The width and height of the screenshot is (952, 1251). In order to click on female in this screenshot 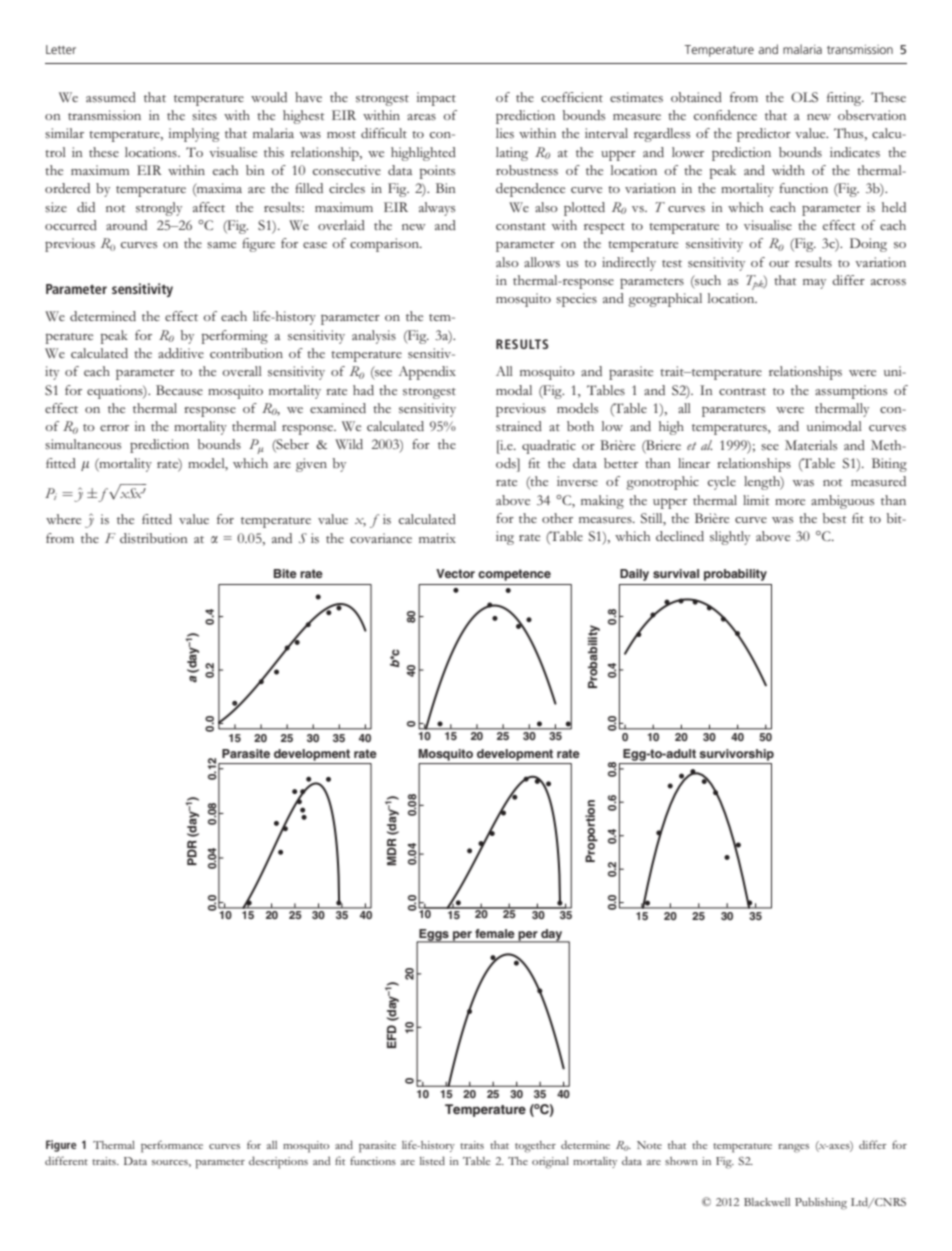, I will do `click(495, 933)`.
